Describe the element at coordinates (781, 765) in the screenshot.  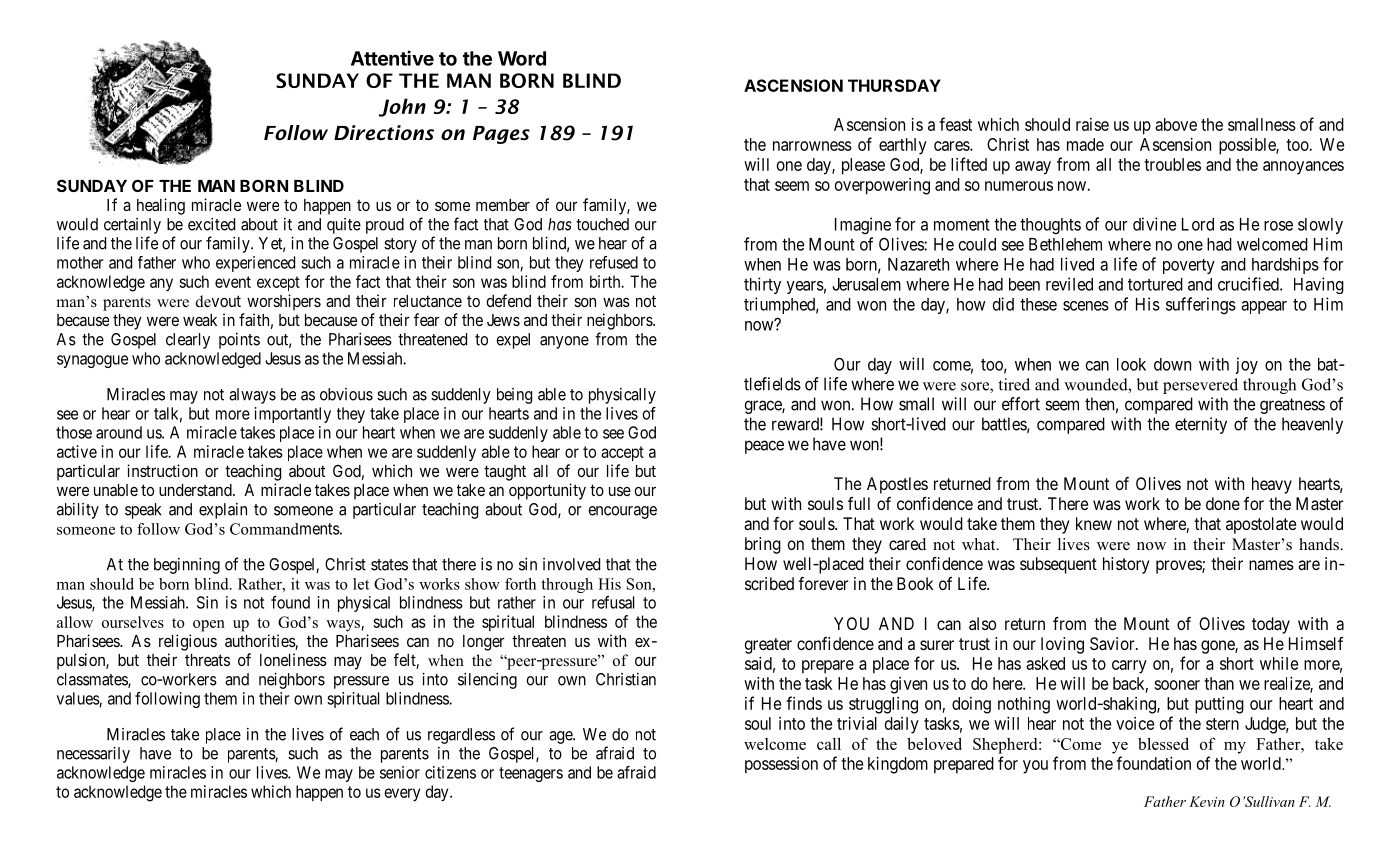
I see `possession` at that location.
